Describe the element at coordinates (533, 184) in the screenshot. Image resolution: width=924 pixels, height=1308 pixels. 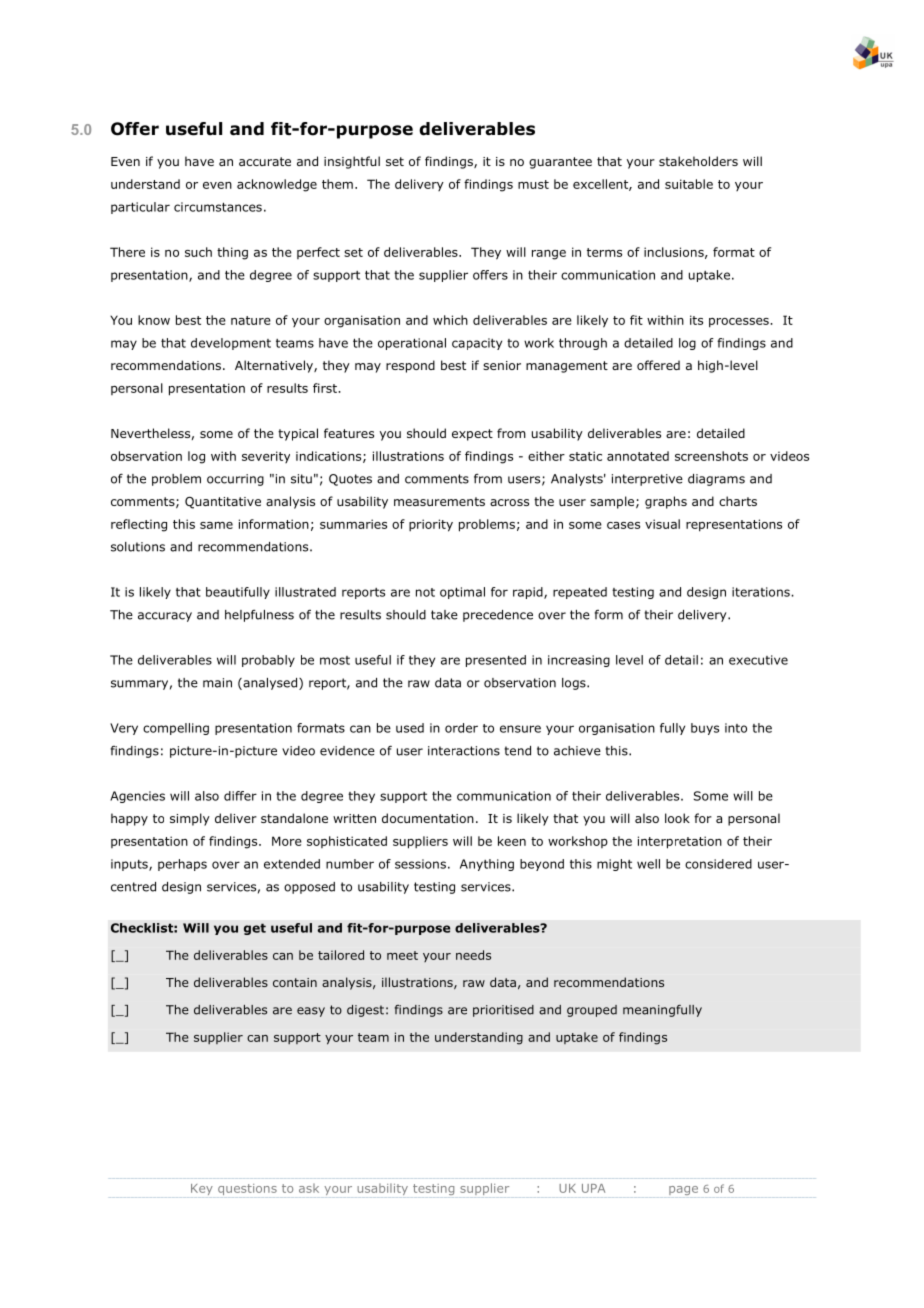
I see `must` at that location.
